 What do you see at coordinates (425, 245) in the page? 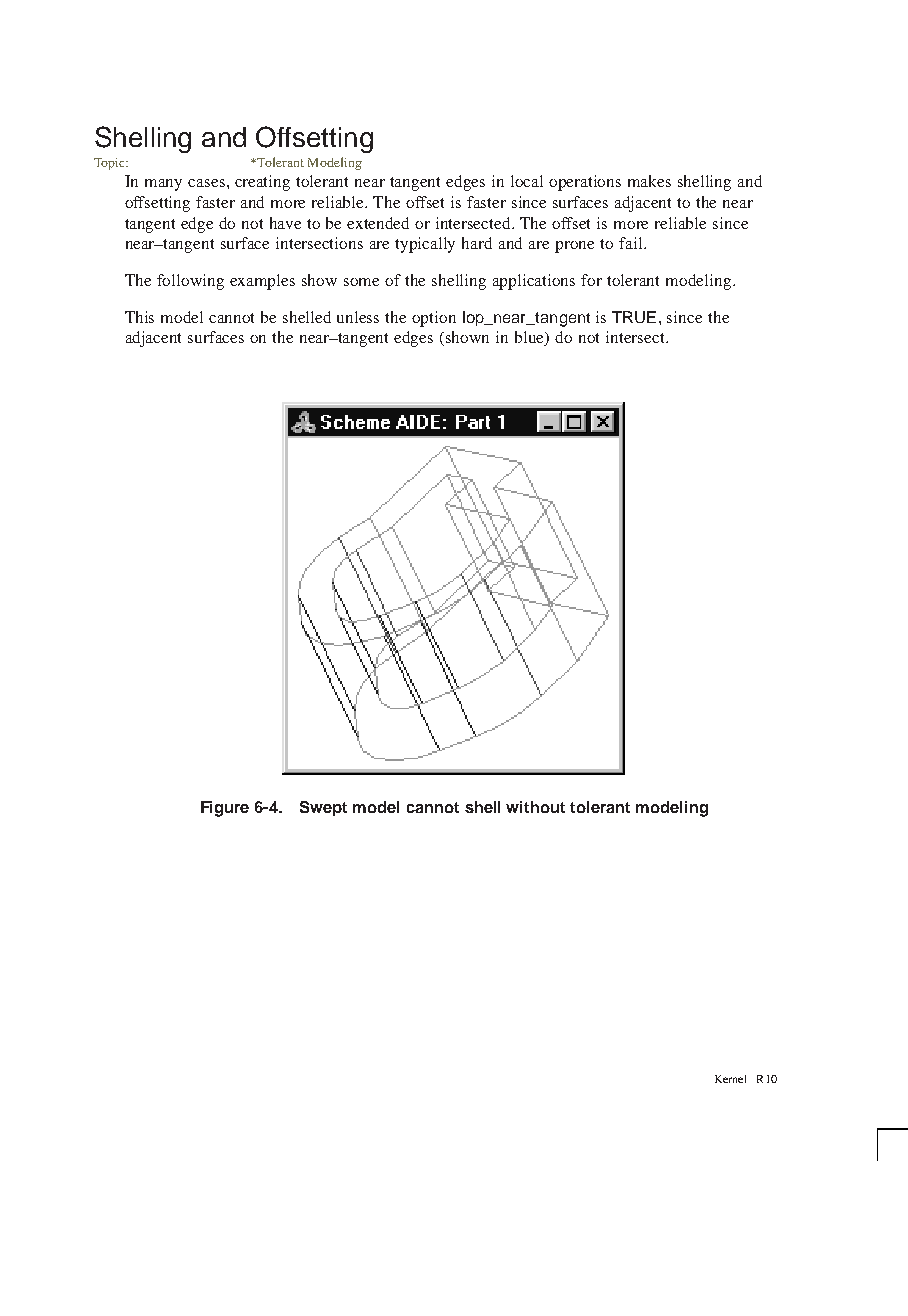
I see `typically` at bounding box center [425, 245].
